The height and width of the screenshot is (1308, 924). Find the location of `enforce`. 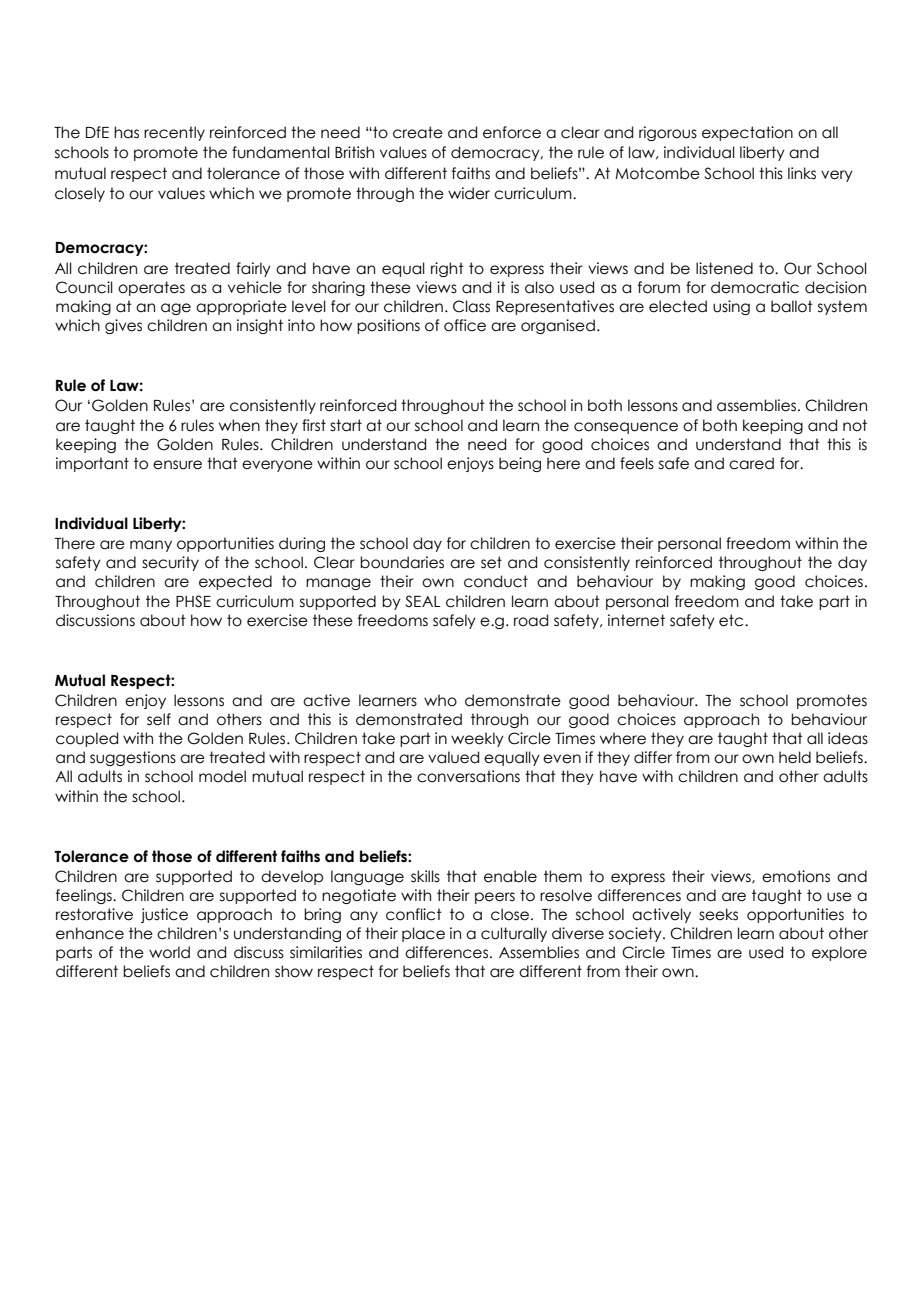

enforce is located at coordinates (512, 132).
